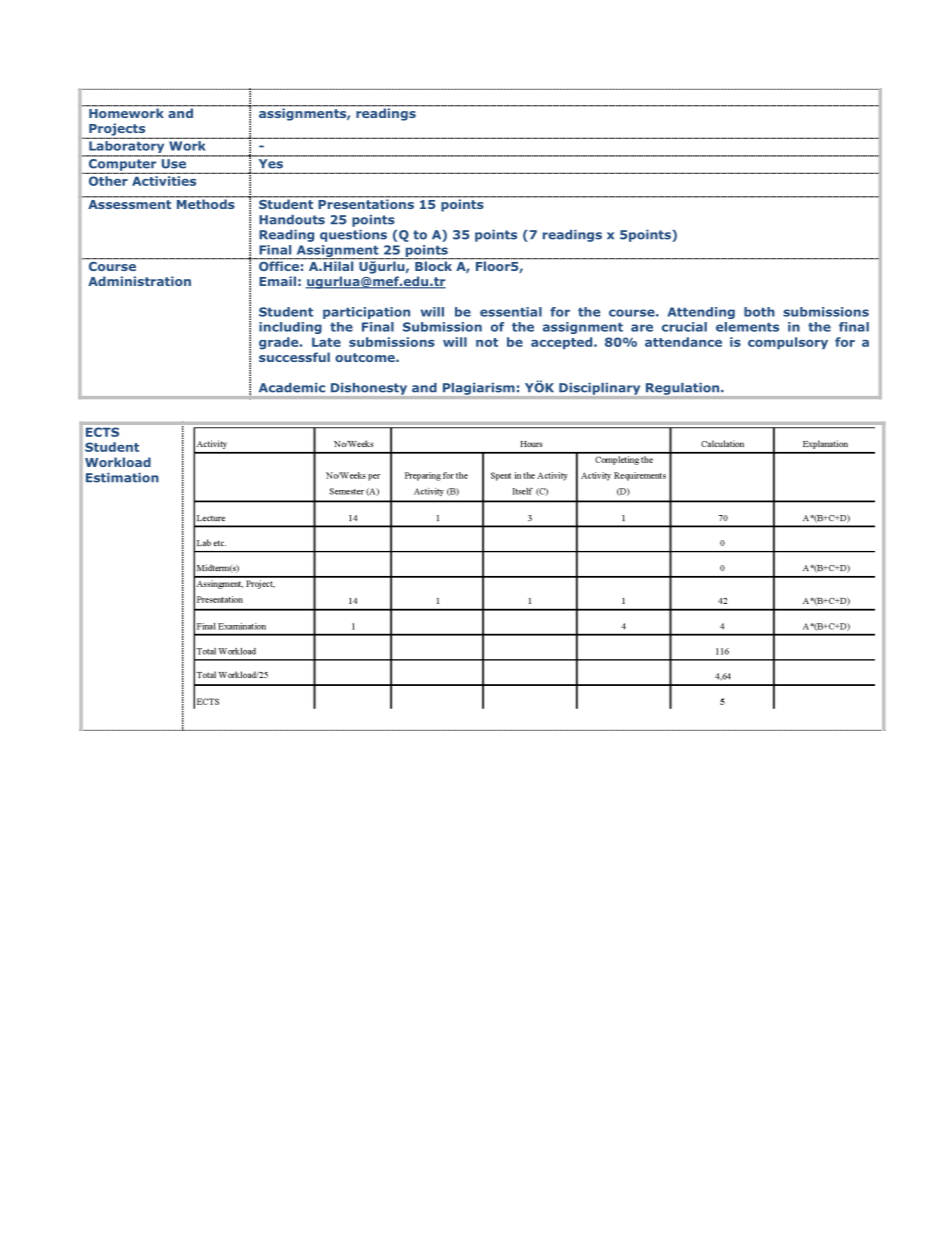  Describe the element at coordinates (366, 203) in the screenshot. I see `Presentations` at that location.
